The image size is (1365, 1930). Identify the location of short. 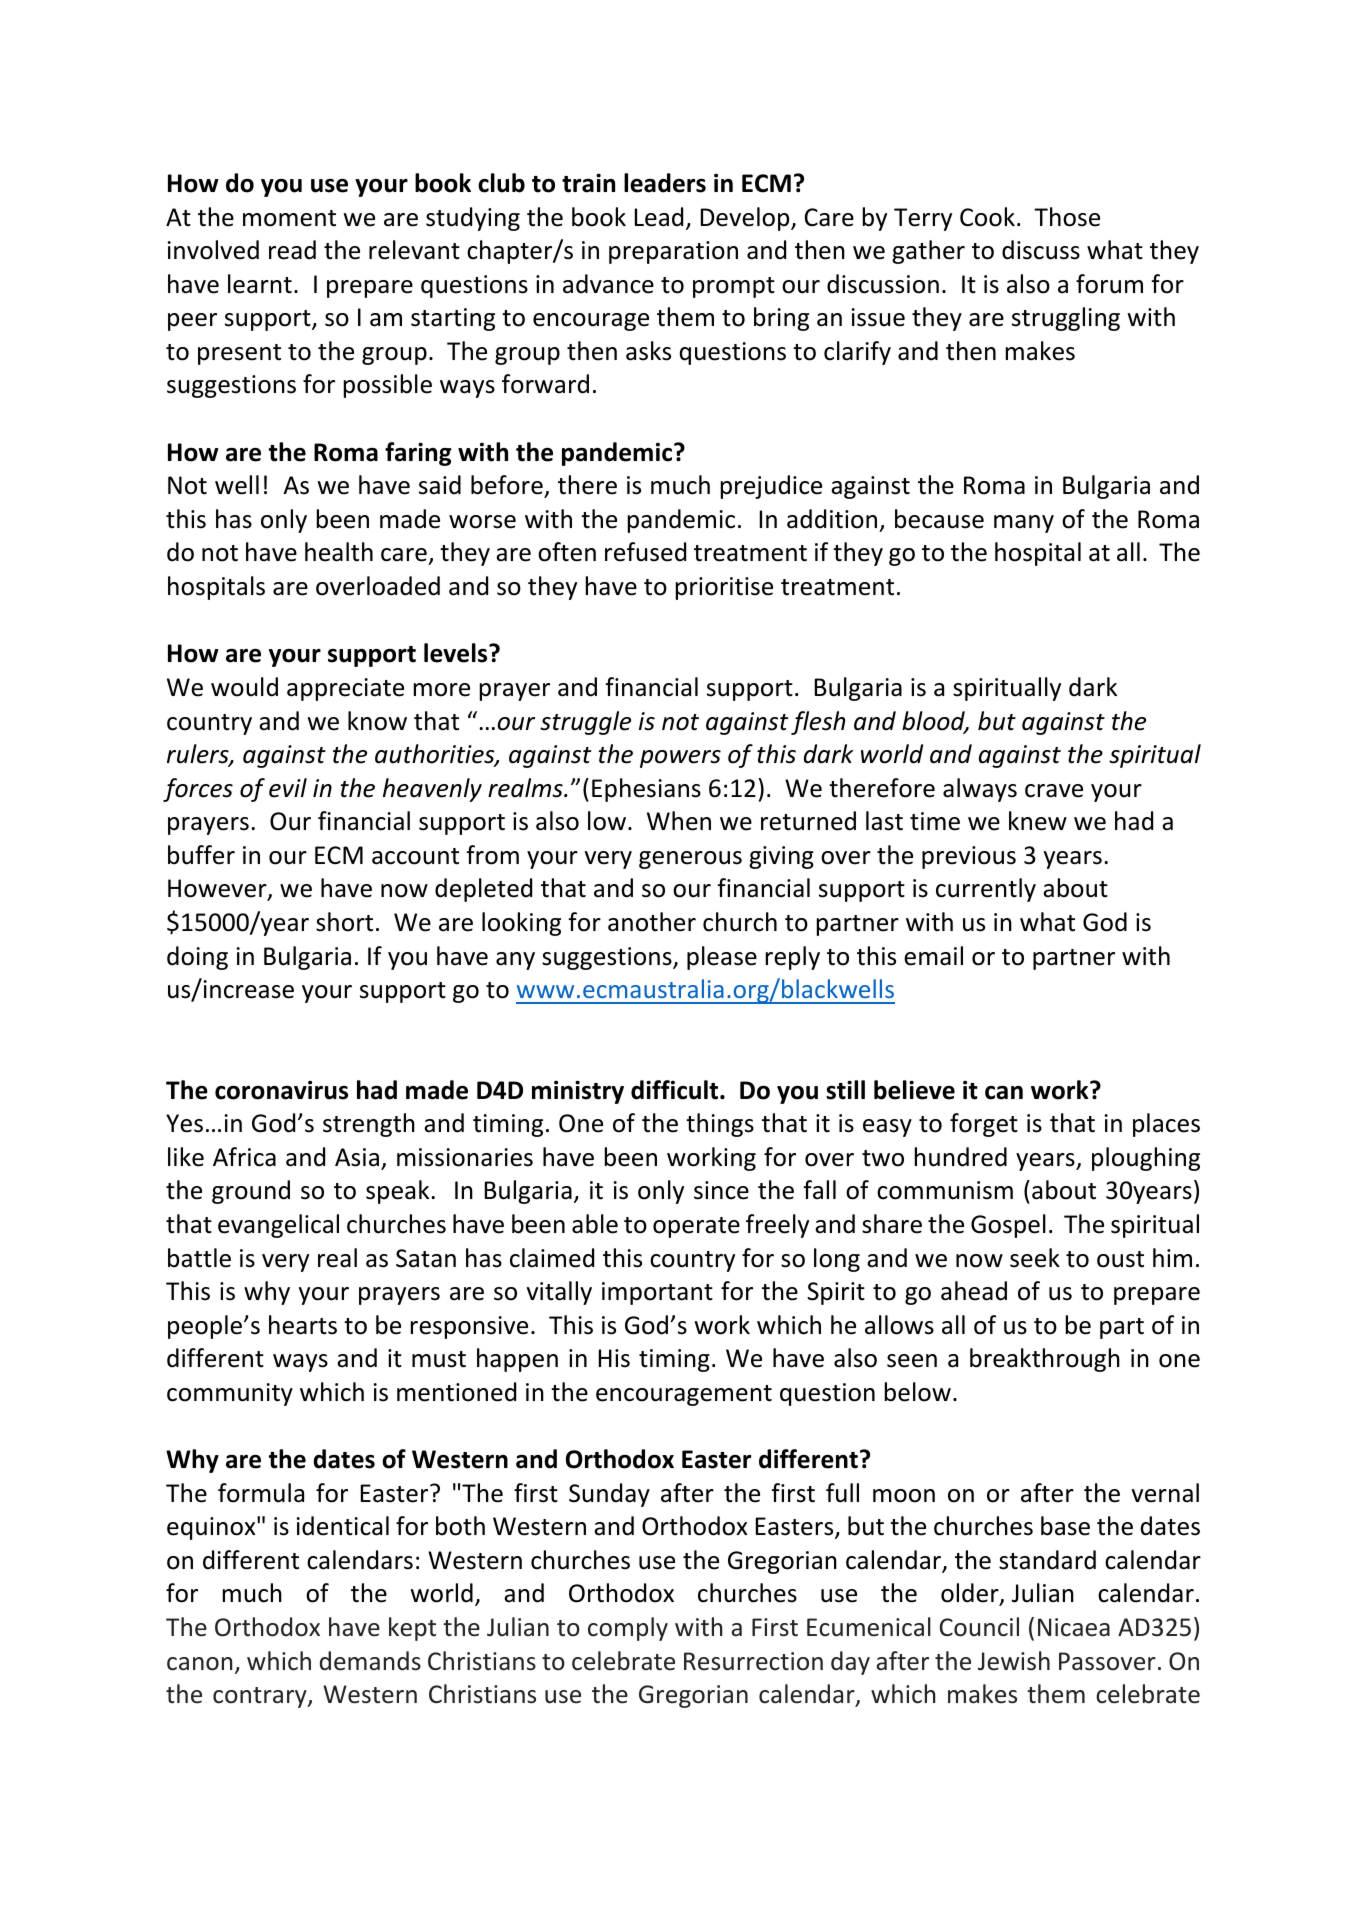
(344, 922).
